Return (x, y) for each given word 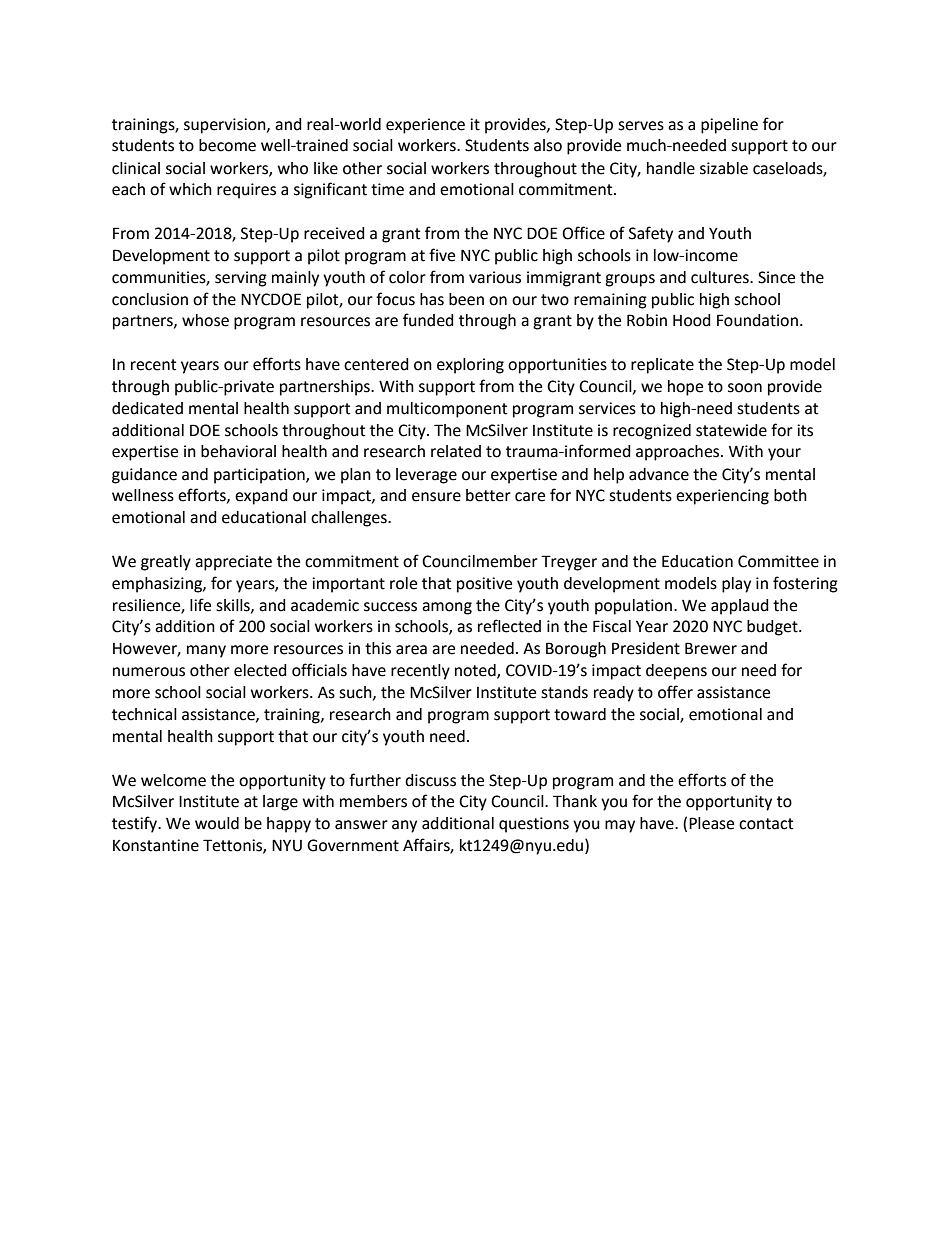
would (217, 823)
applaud (740, 607)
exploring (470, 366)
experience (425, 126)
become (227, 145)
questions (534, 825)
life (200, 605)
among (447, 608)
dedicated (147, 408)
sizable (724, 168)
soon (745, 388)
